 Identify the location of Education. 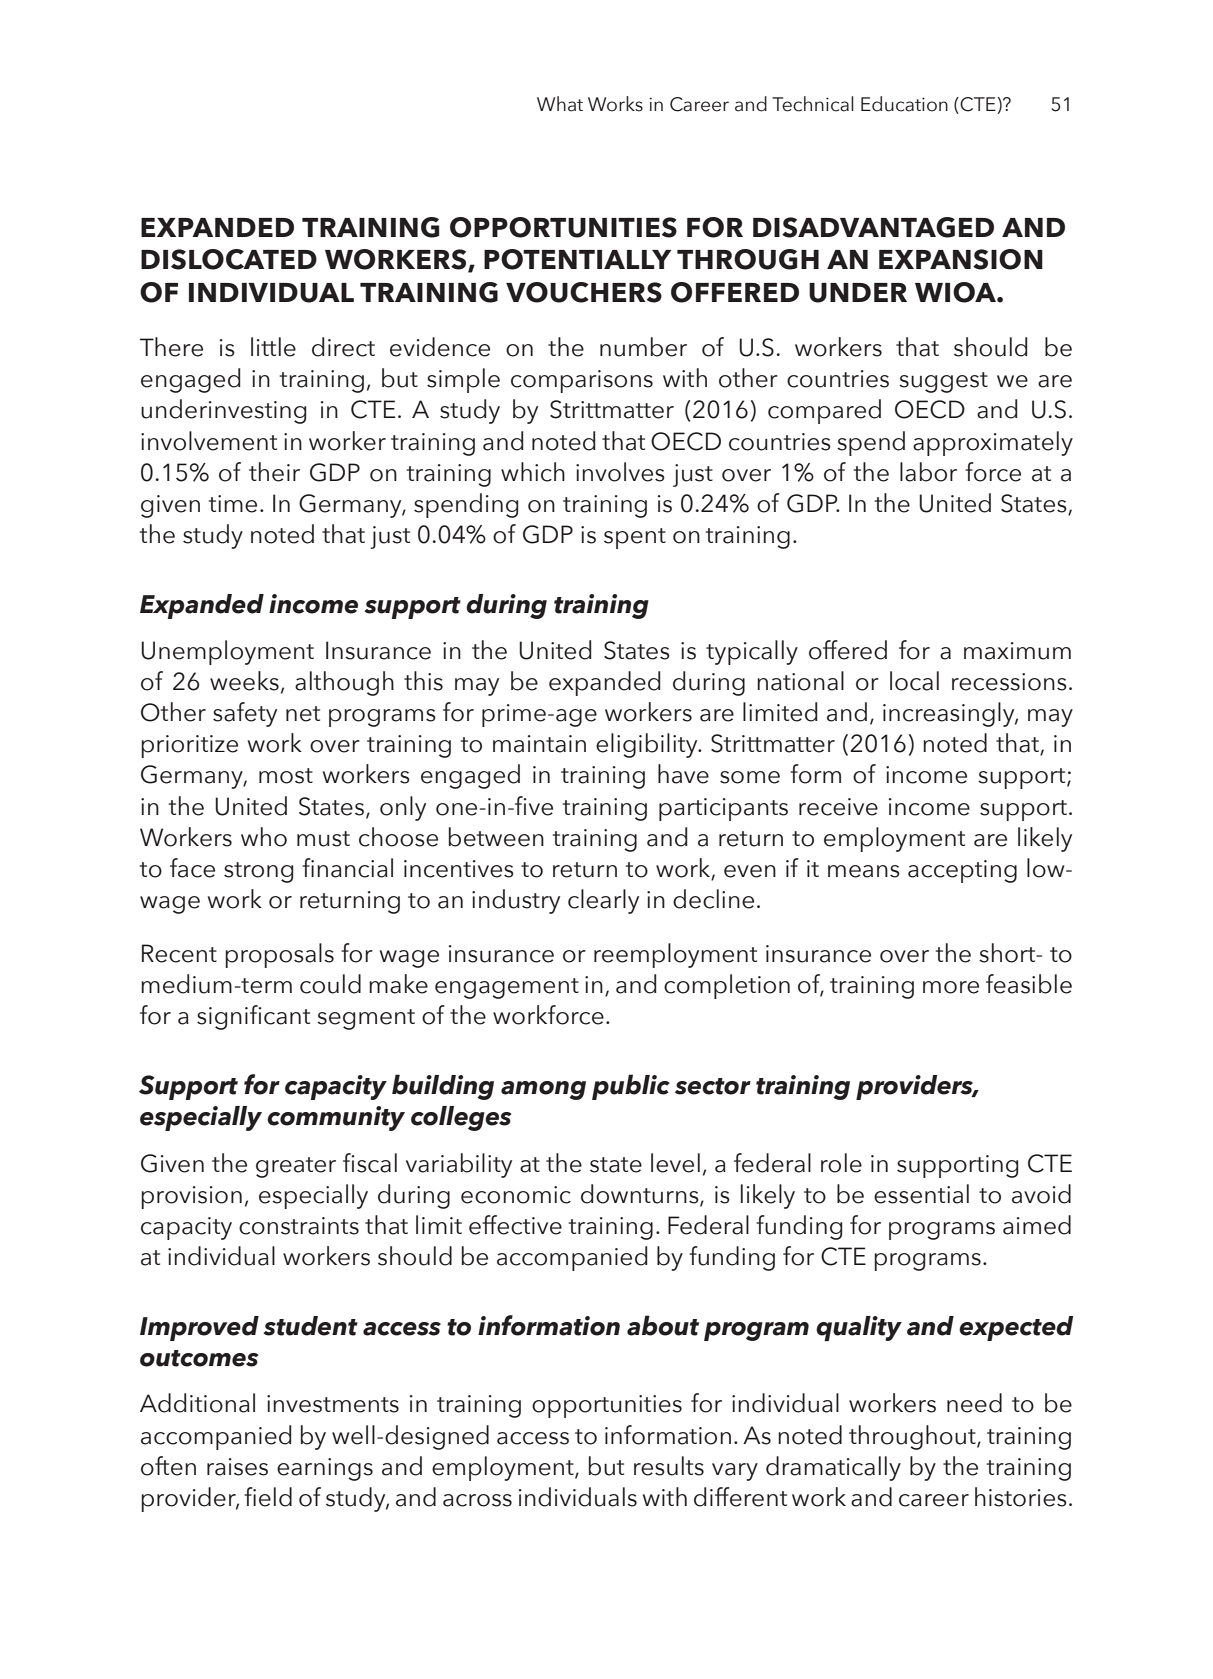
(904, 104).
